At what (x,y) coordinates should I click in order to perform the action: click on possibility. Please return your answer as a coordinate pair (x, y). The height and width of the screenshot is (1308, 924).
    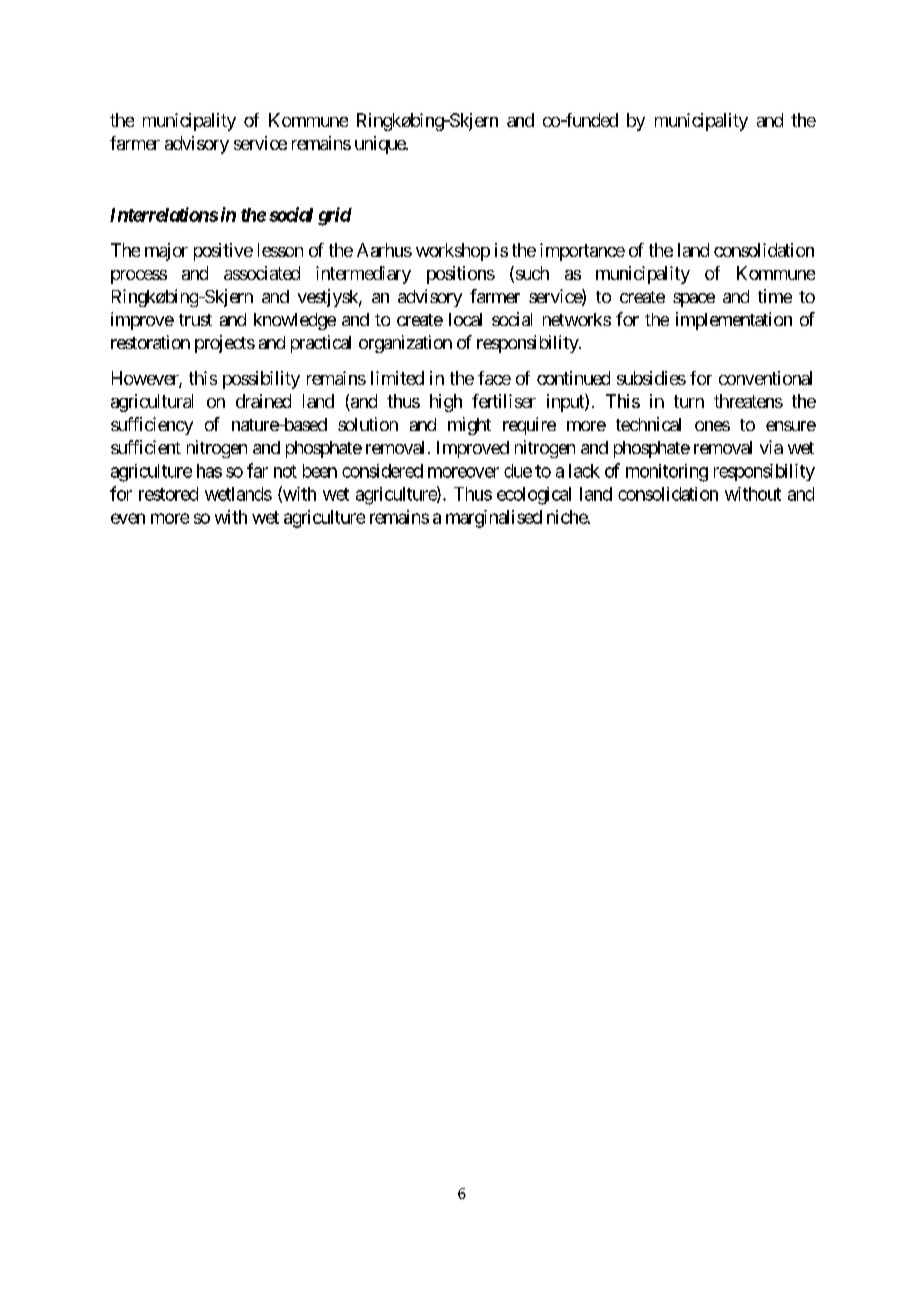
    Looking at the image, I should click on (261, 380).
